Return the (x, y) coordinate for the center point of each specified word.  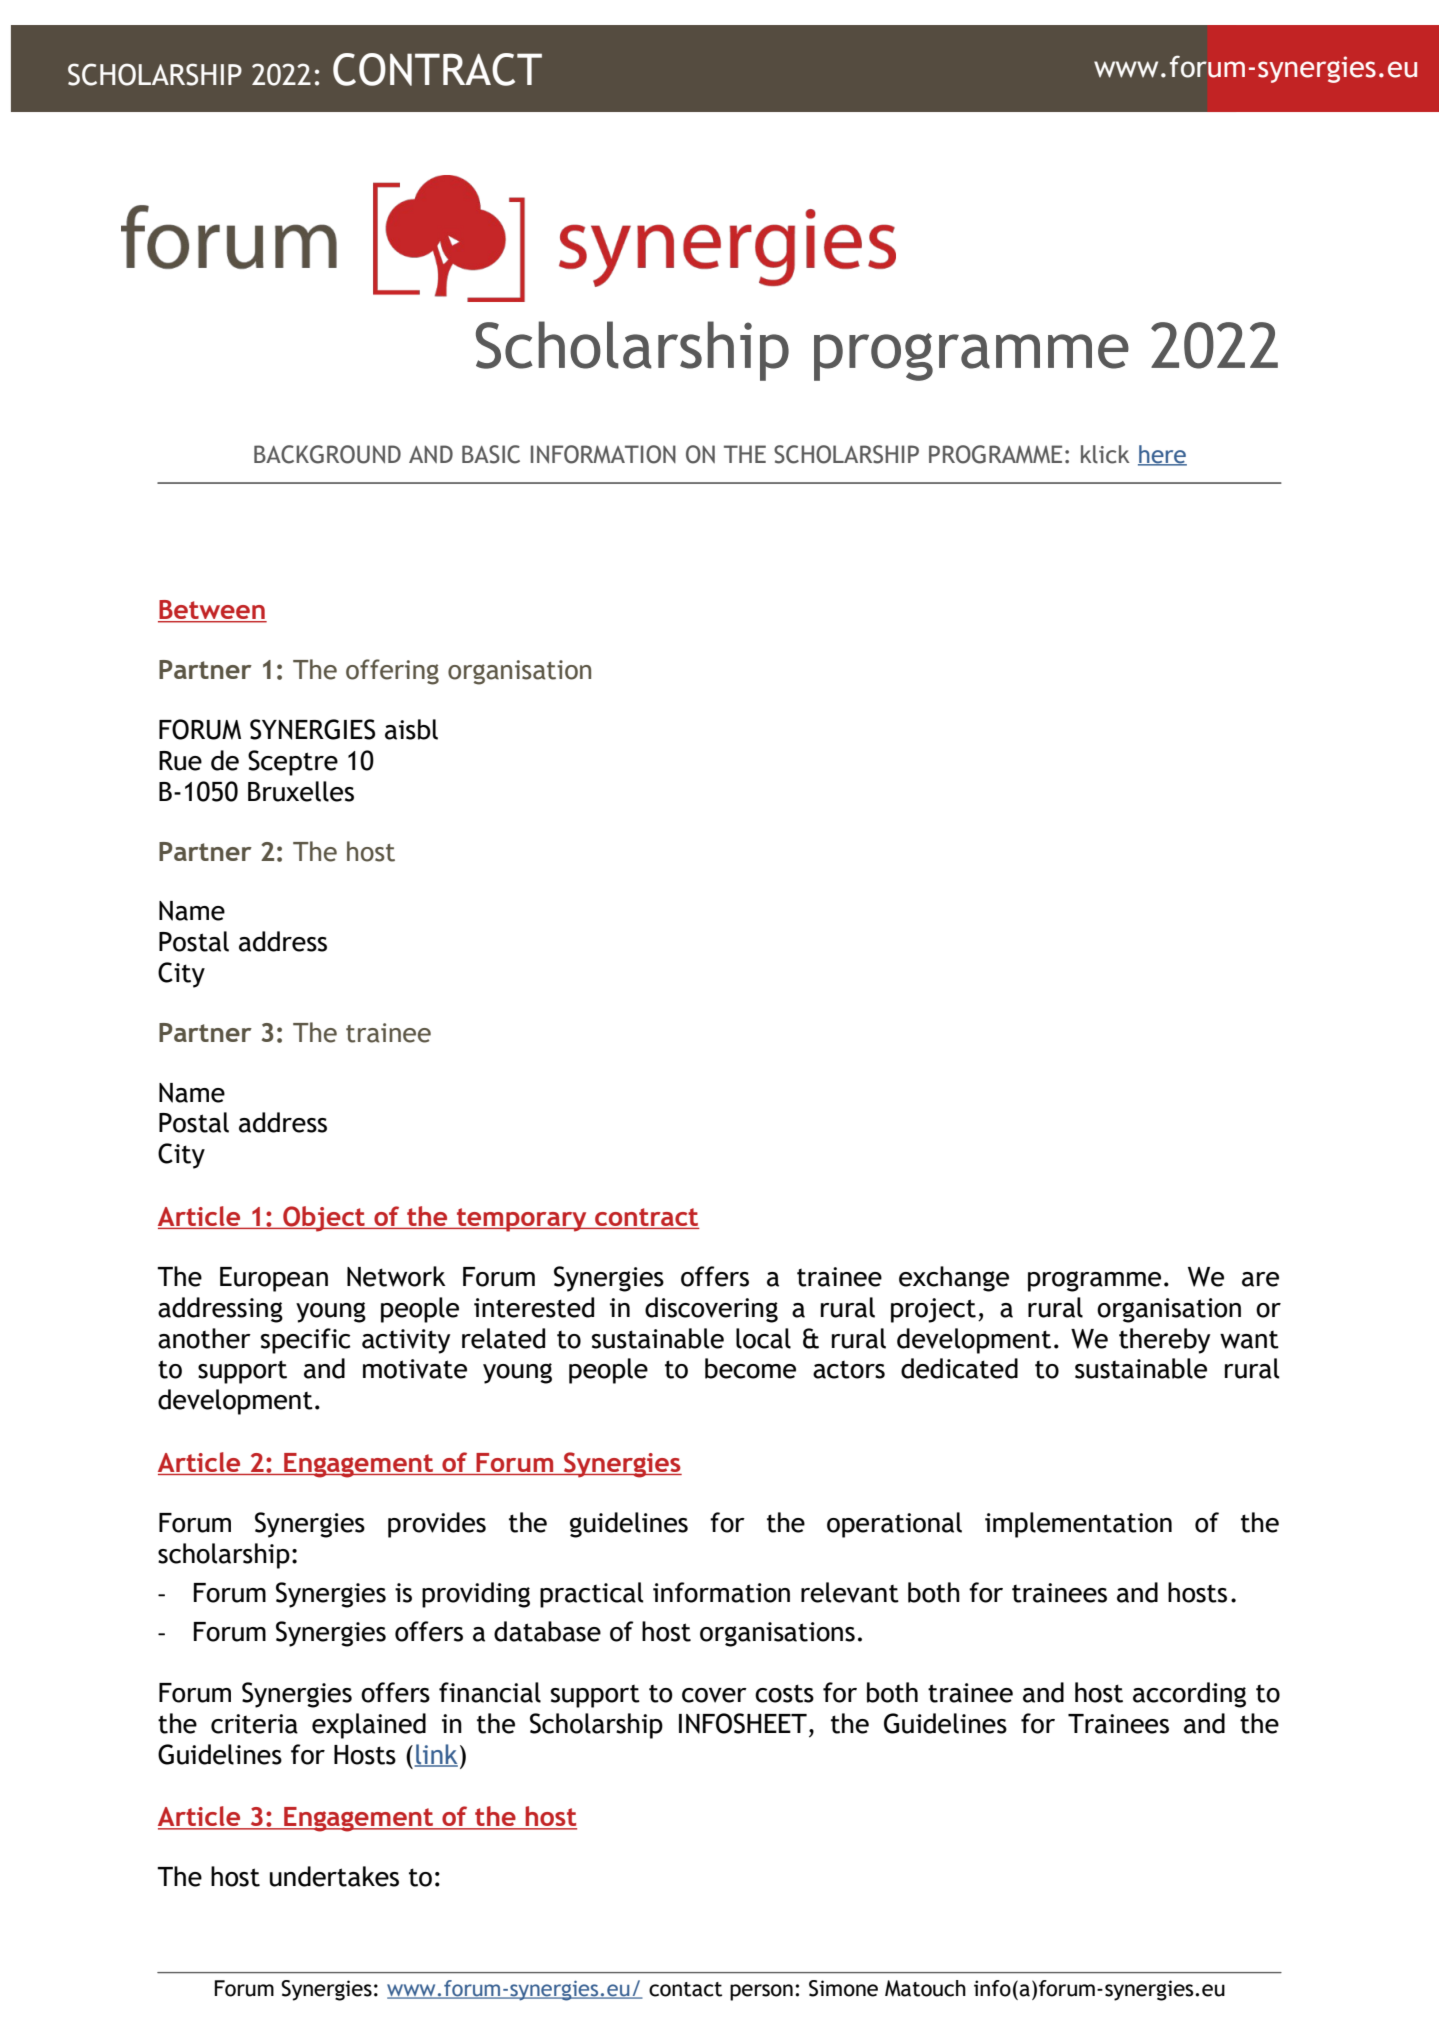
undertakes (334, 1876)
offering (392, 672)
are (1260, 1279)
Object (324, 1219)
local (763, 1338)
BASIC (491, 454)
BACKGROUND (327, 454)
